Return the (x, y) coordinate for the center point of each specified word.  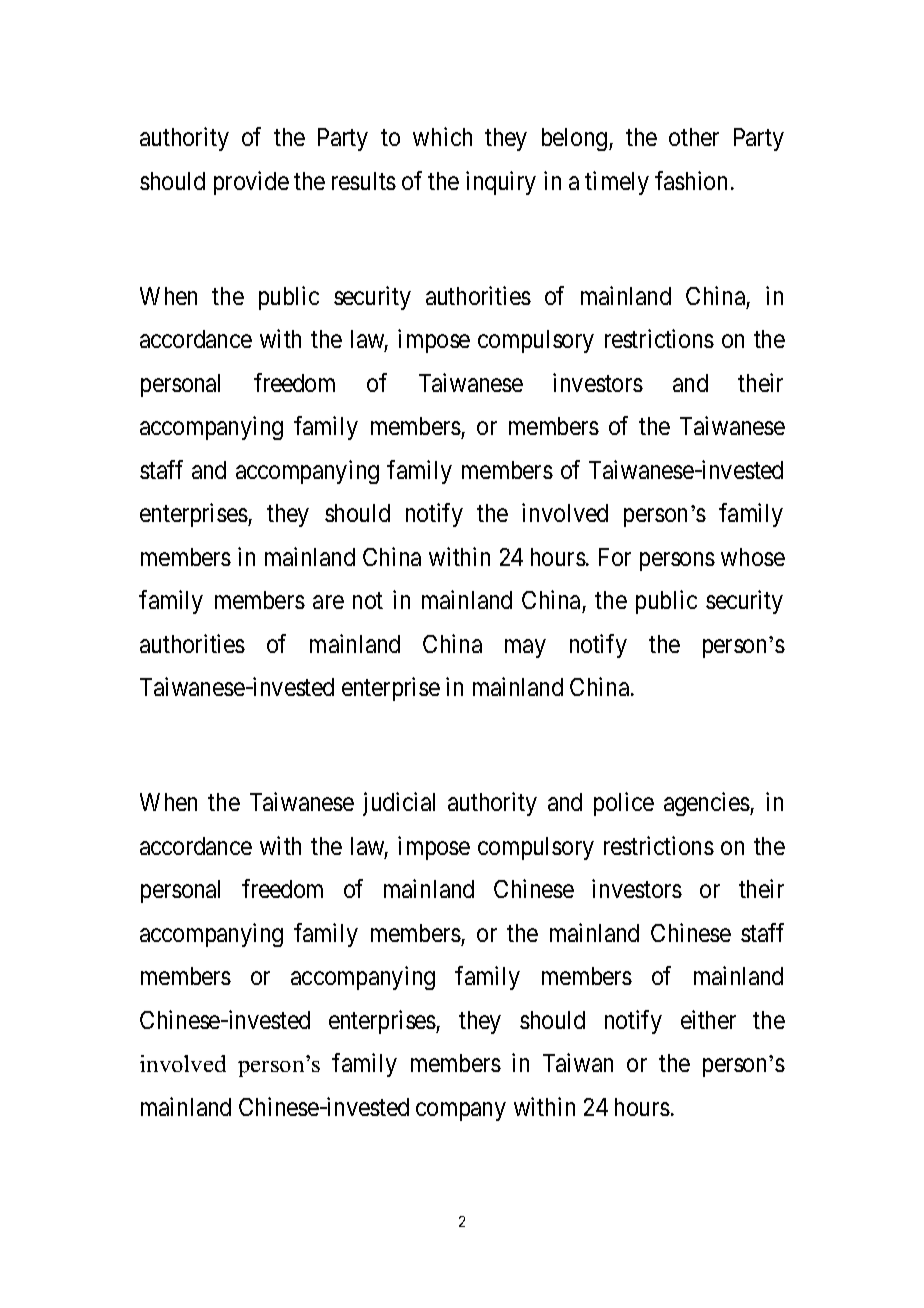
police (624, 804)
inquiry (501, 183)
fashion (691, 180)
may (525, 648)
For (615, 557)
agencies (707, 804)
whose (753, 557)
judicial (399, 804)
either (708, 1019)
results (364, 181)
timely (617, 183)
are (328, 602)
